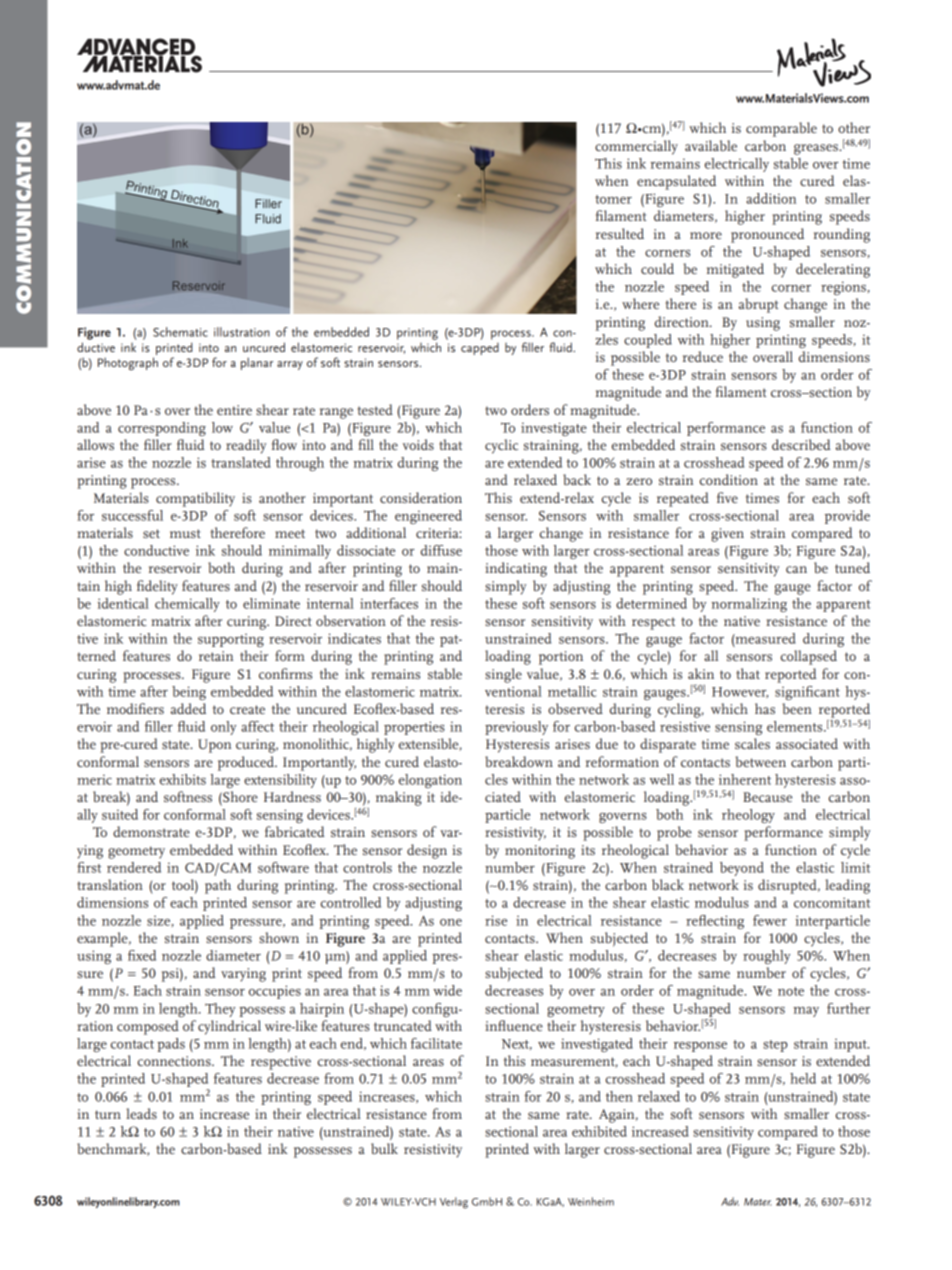 Image resolution: width=952 pixels, height=1270 pixels. I want to click on comparable, so click(781, 129).
